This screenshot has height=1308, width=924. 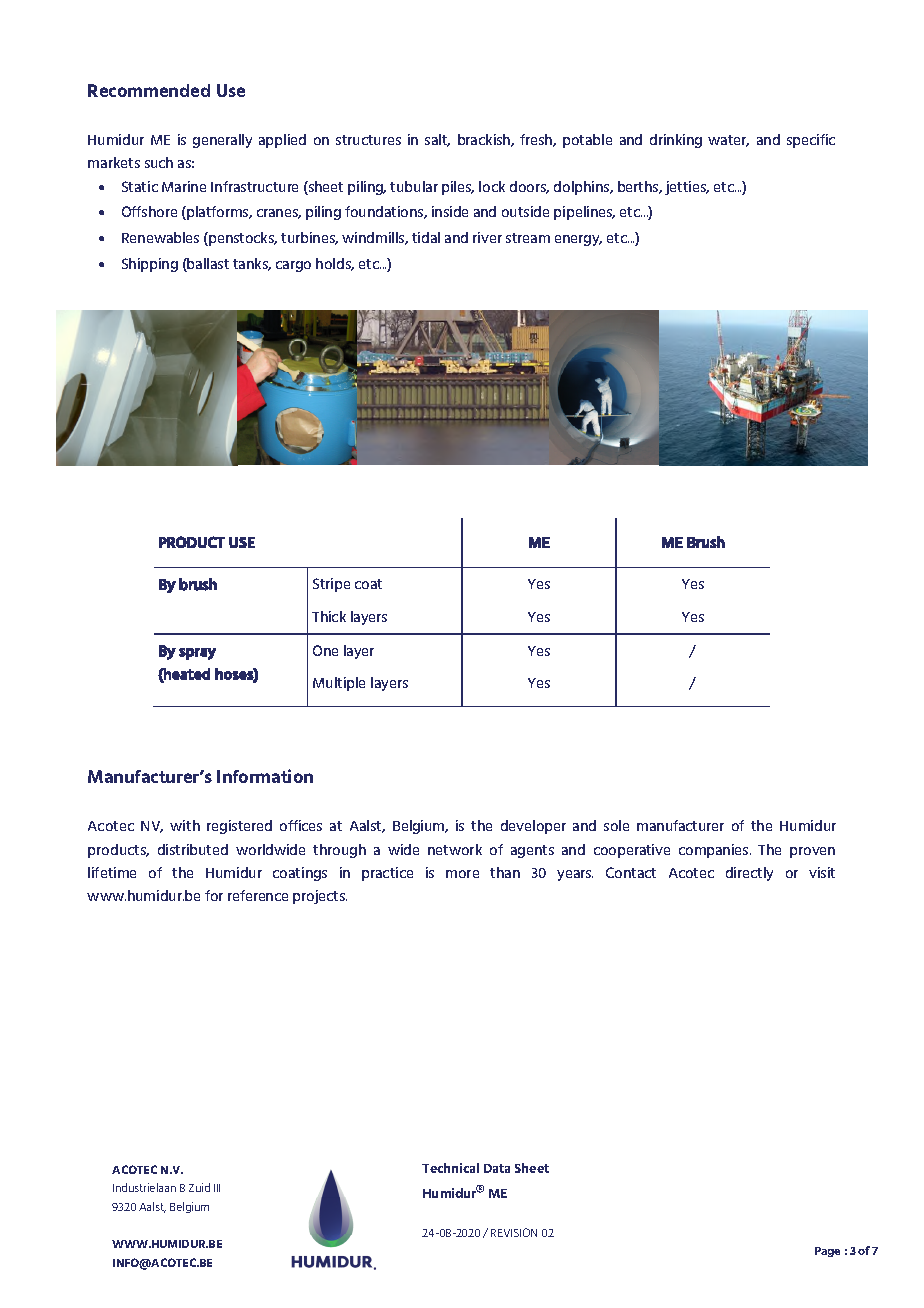 What do you see at coordinates (197, 654) in the screenshot?
I see `spray` at bounding box center [197, 654].
